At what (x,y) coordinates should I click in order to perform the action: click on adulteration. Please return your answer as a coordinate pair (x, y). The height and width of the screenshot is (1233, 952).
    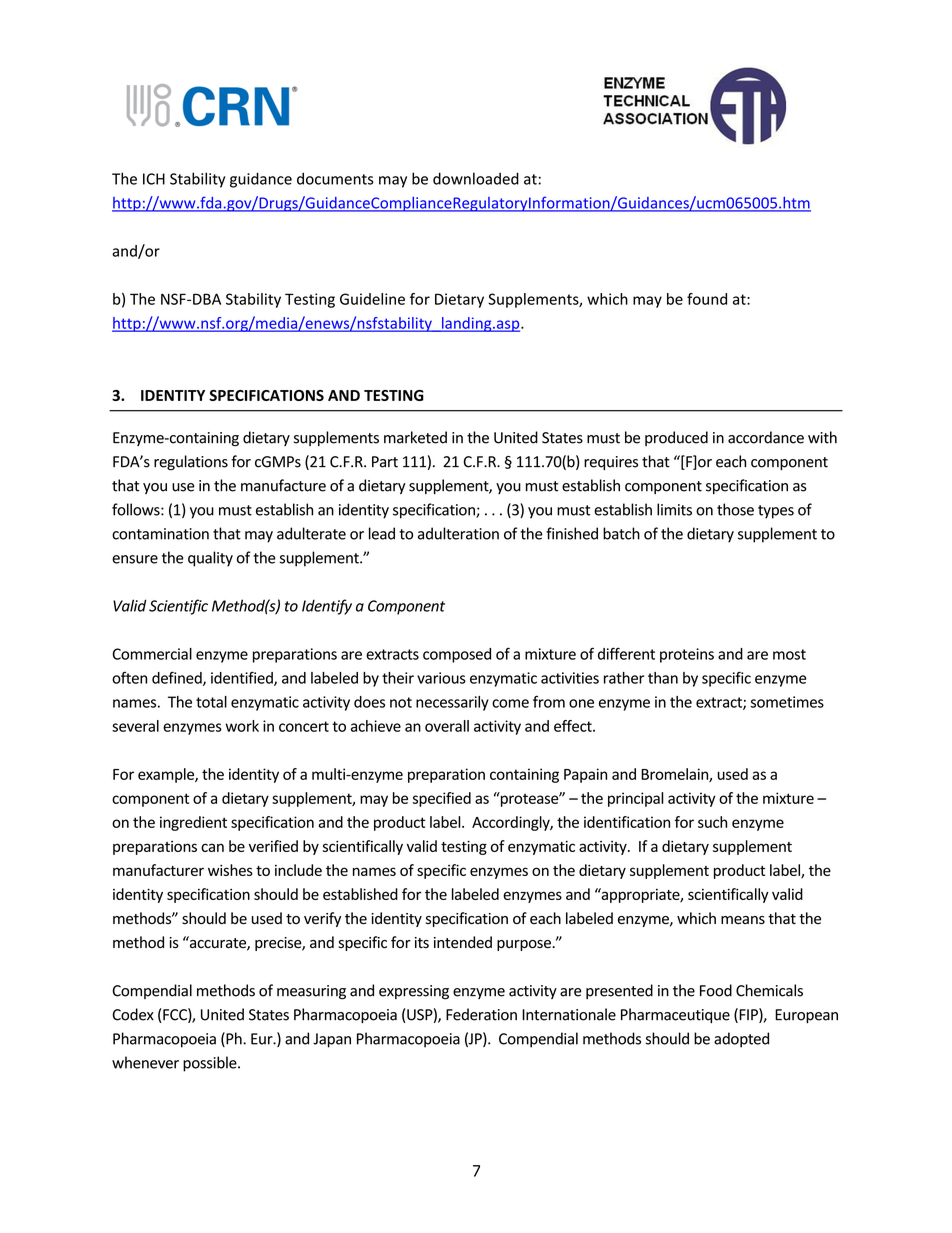
    Looking at the image, I should click on (458, 533).
